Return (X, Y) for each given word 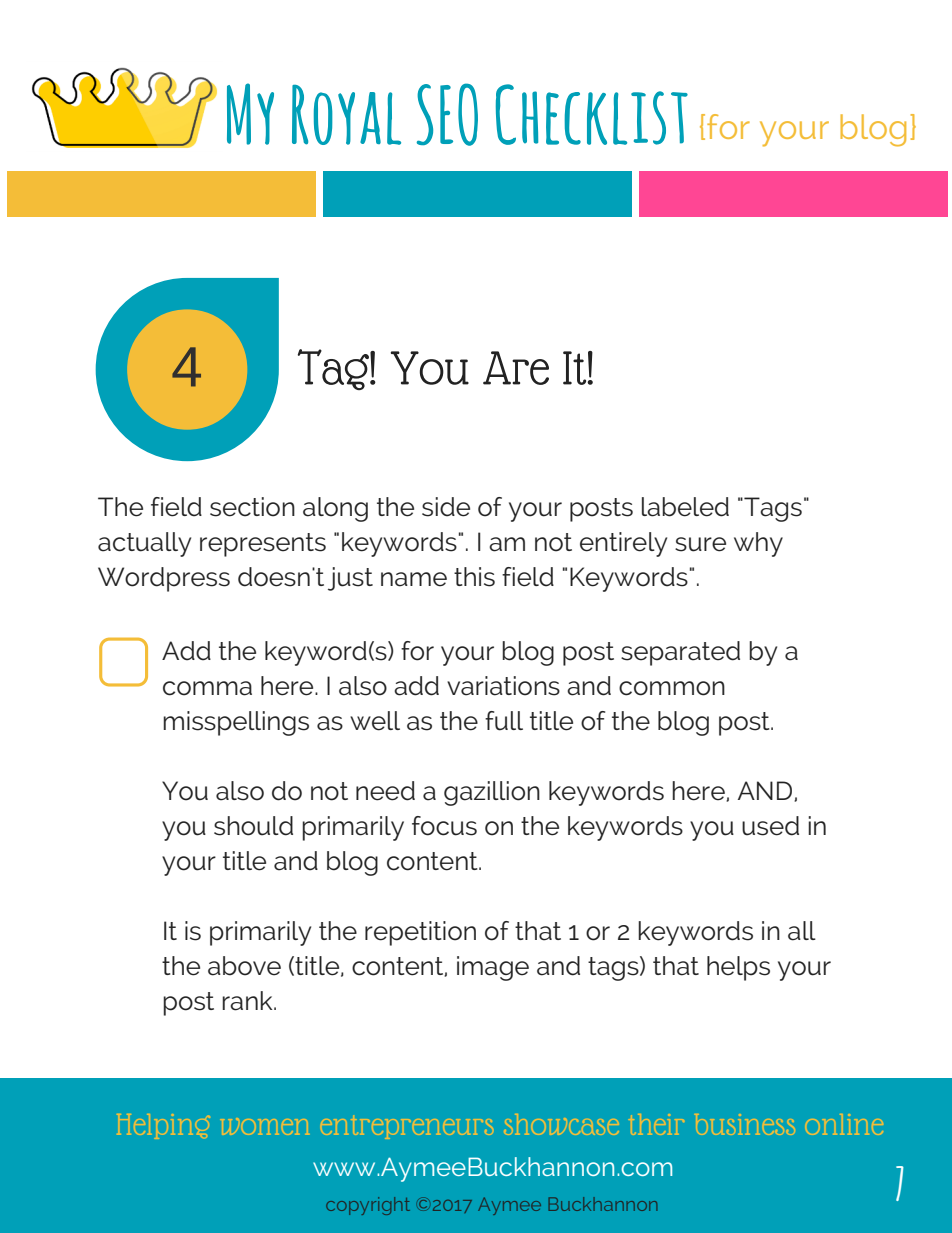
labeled (685, 507)
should (253, 826)
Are (516, 368)
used (770, 826)
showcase (562, 1124)
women (264, 1127)
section (252, 507)
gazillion (492, 793)
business (743, 1124)
